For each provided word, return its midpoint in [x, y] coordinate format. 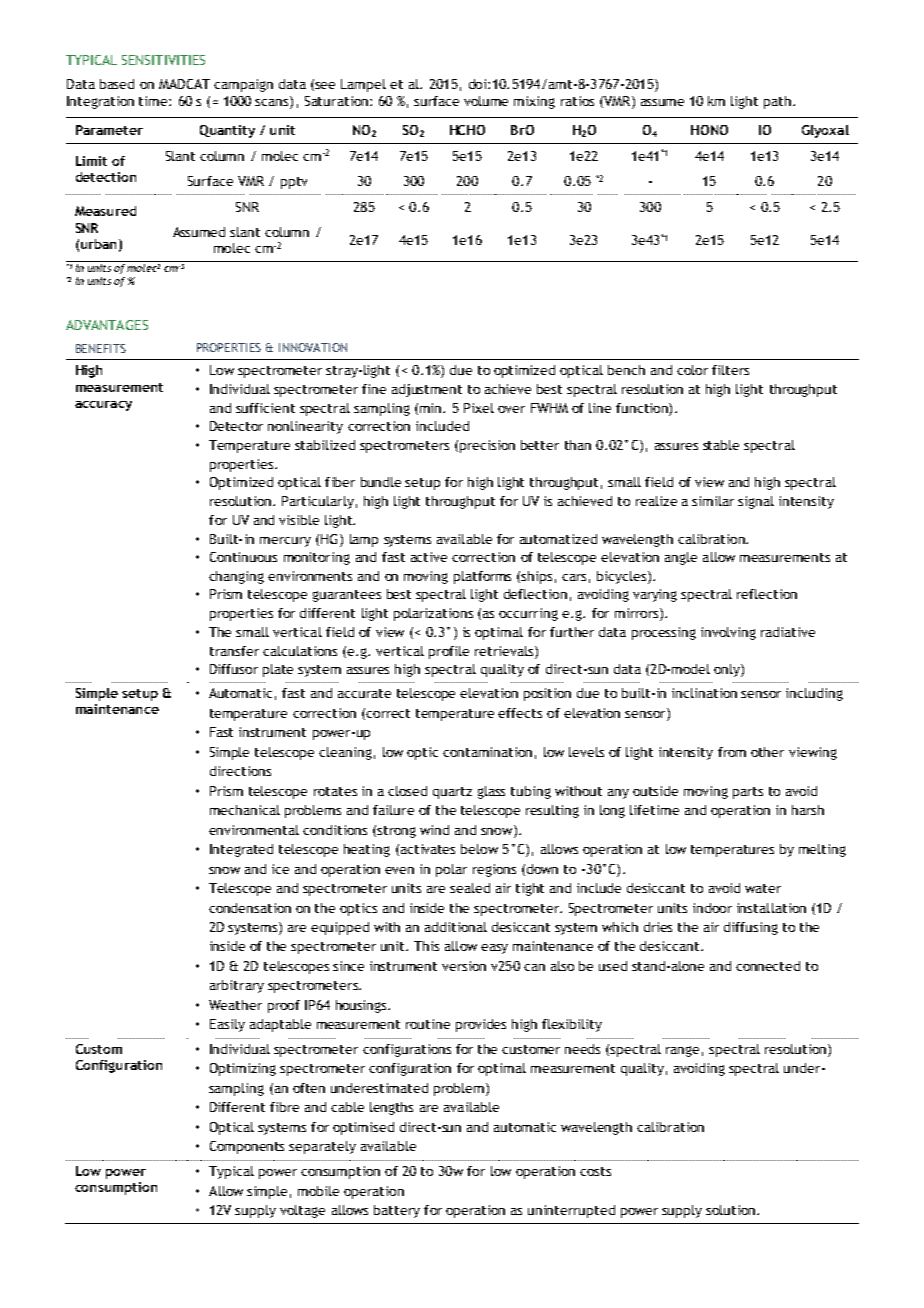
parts [748, 793]
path [779, 102]
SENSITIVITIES [163, 60]
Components [247, 1147]
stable [721, 445]
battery [397, 1211]
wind [434, 830]
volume [486, 101]
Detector [236, 426]
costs [595, 1171]
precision [487, 446]
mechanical [245, 810]
